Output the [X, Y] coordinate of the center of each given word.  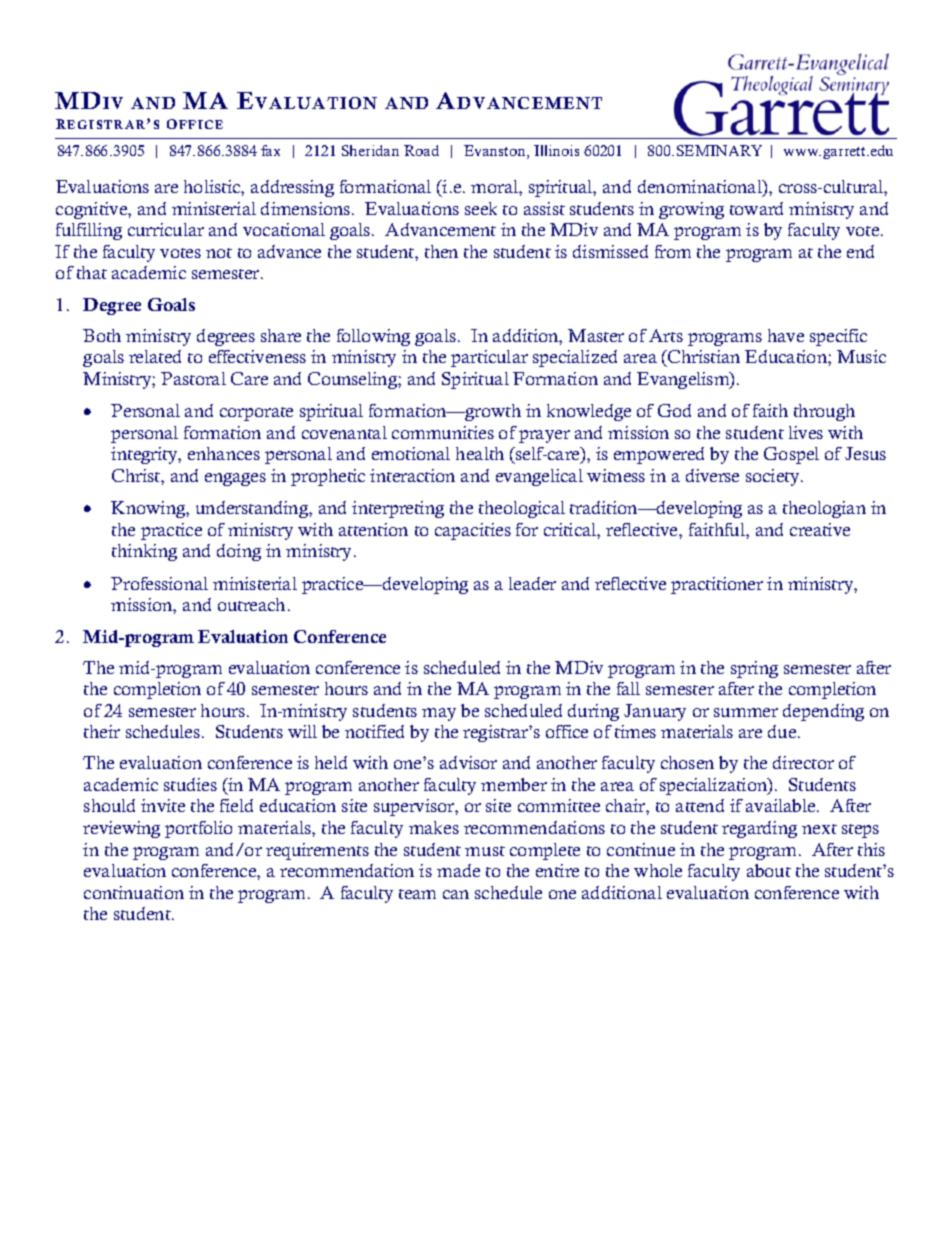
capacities [473, 531]
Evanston [496, 152]
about [769, 870]
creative [820, 529]
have [786, 335]
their [102, 731]
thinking [144, 552]
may [439, 714]
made [458, 870]
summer [746, 712]
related [155, 356]
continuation [134, 892]
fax [270, 150]
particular [489, 358]
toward [756, 208]
